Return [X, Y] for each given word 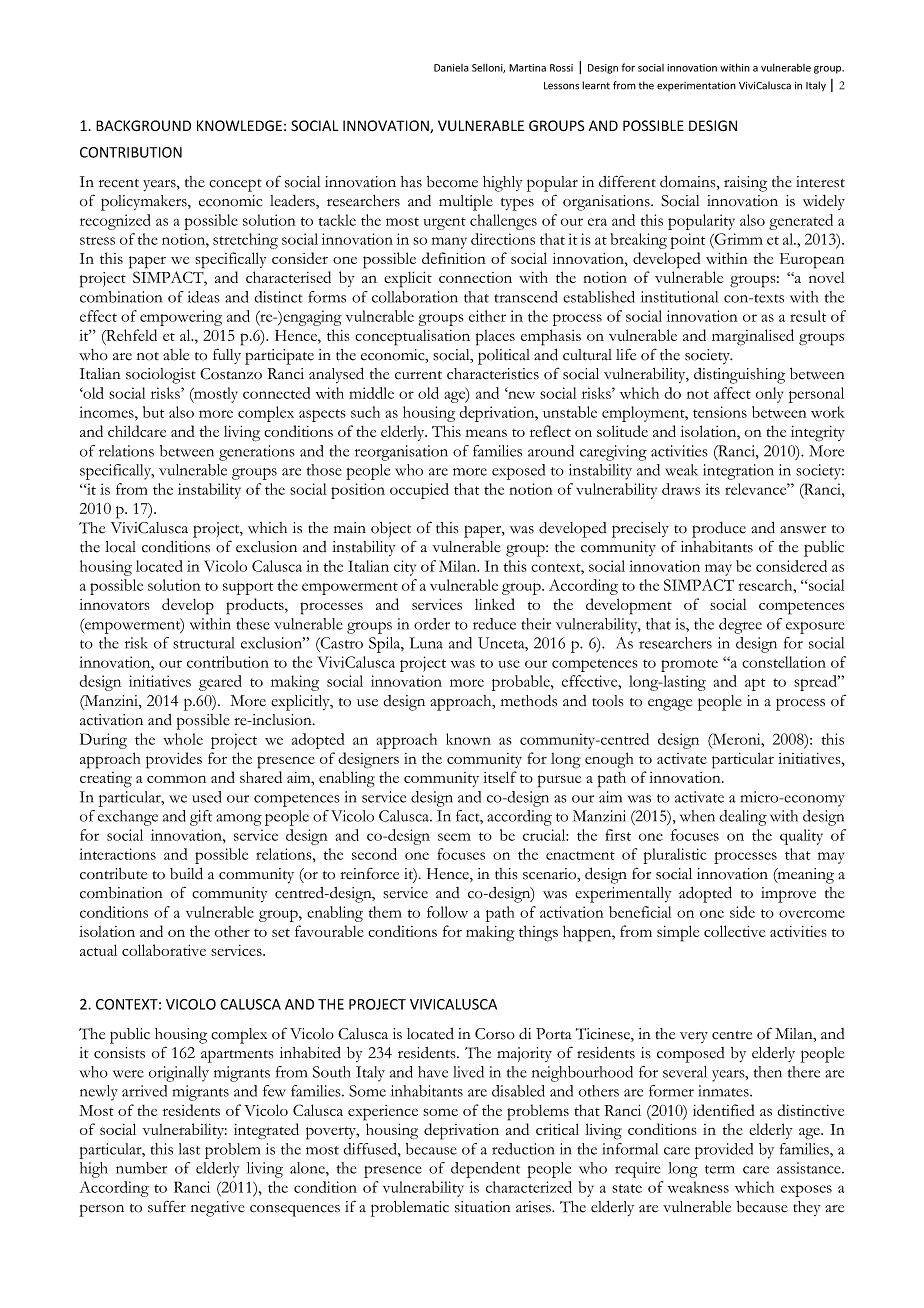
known [468, 739]
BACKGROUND [143, 126]
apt [755, 684]
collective [734, 931]
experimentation [696, 86]
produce [719, 530]
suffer [167, 1206]
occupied [419, 491]
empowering [181, 318]
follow [447, 912]
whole [183, 739]
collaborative [164, 950]
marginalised [753, 337]
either [487, 316]
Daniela [451, 68]
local [120, 547]
